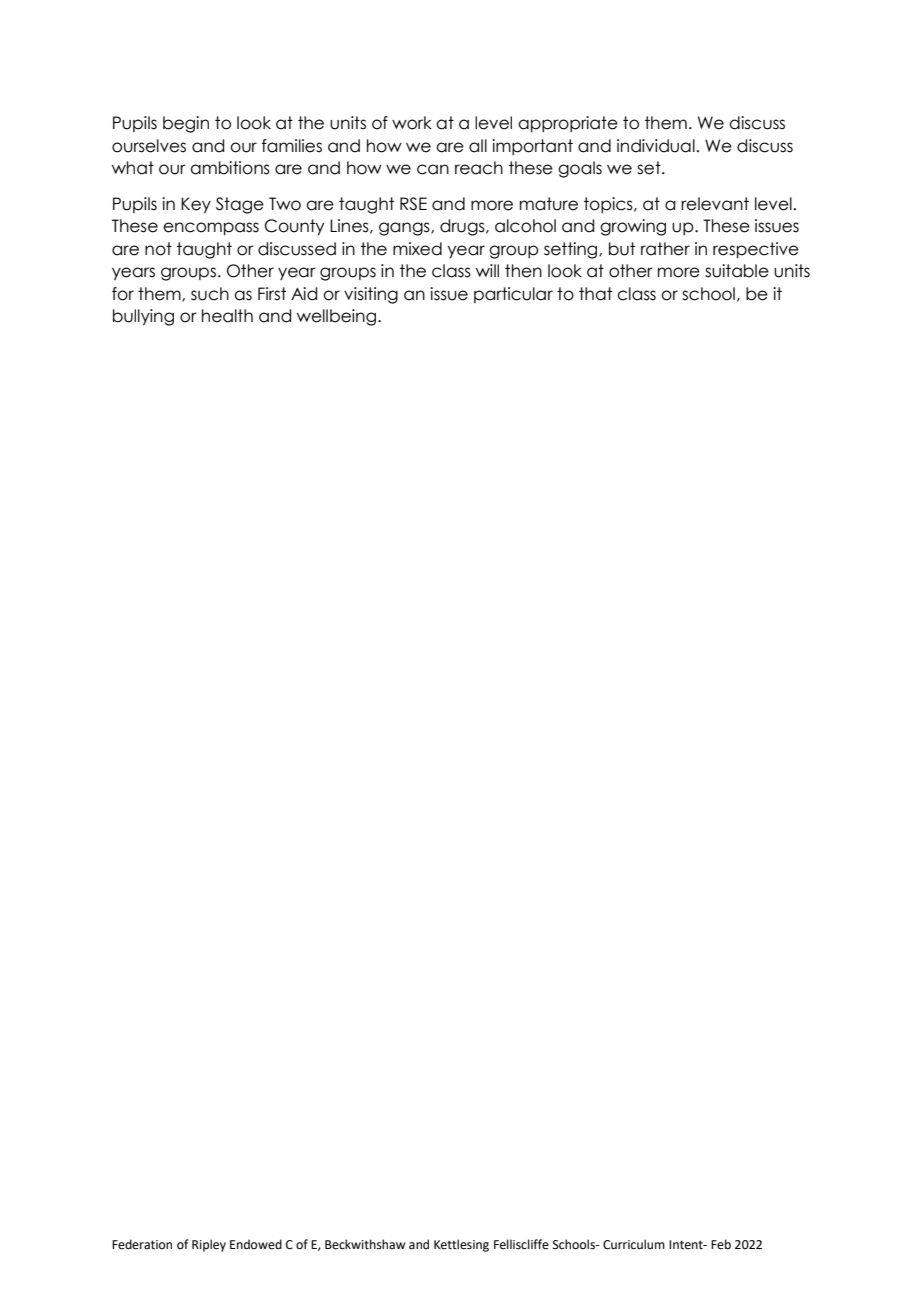 Image resolution: width=924 pixels, height=1308 pixels. What do you see at coordinates (656, 146) in the screenshot?
I see `individual` at bounding box center [656, 146].
